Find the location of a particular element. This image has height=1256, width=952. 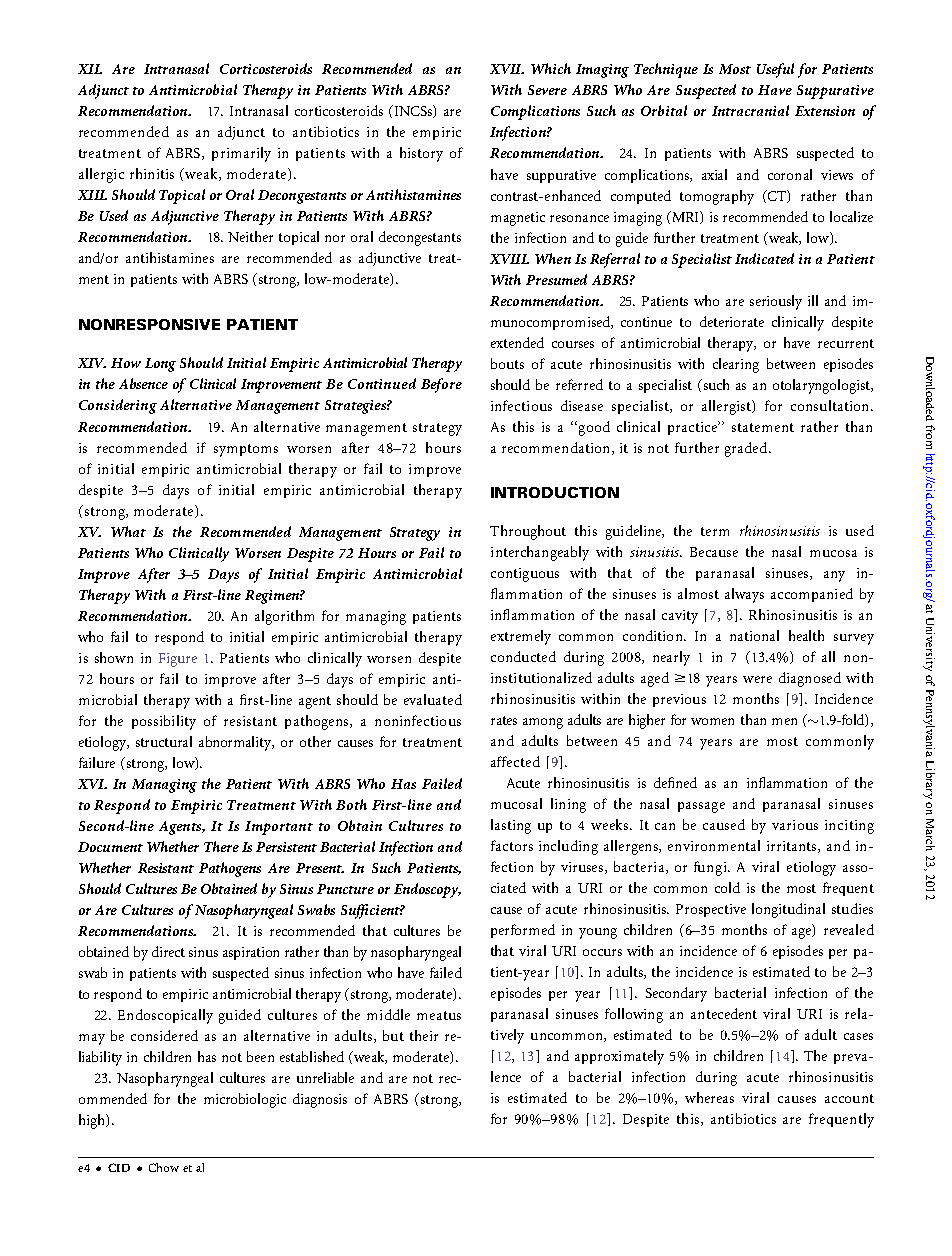

Intracranial is located at coordinates (750, 110).
